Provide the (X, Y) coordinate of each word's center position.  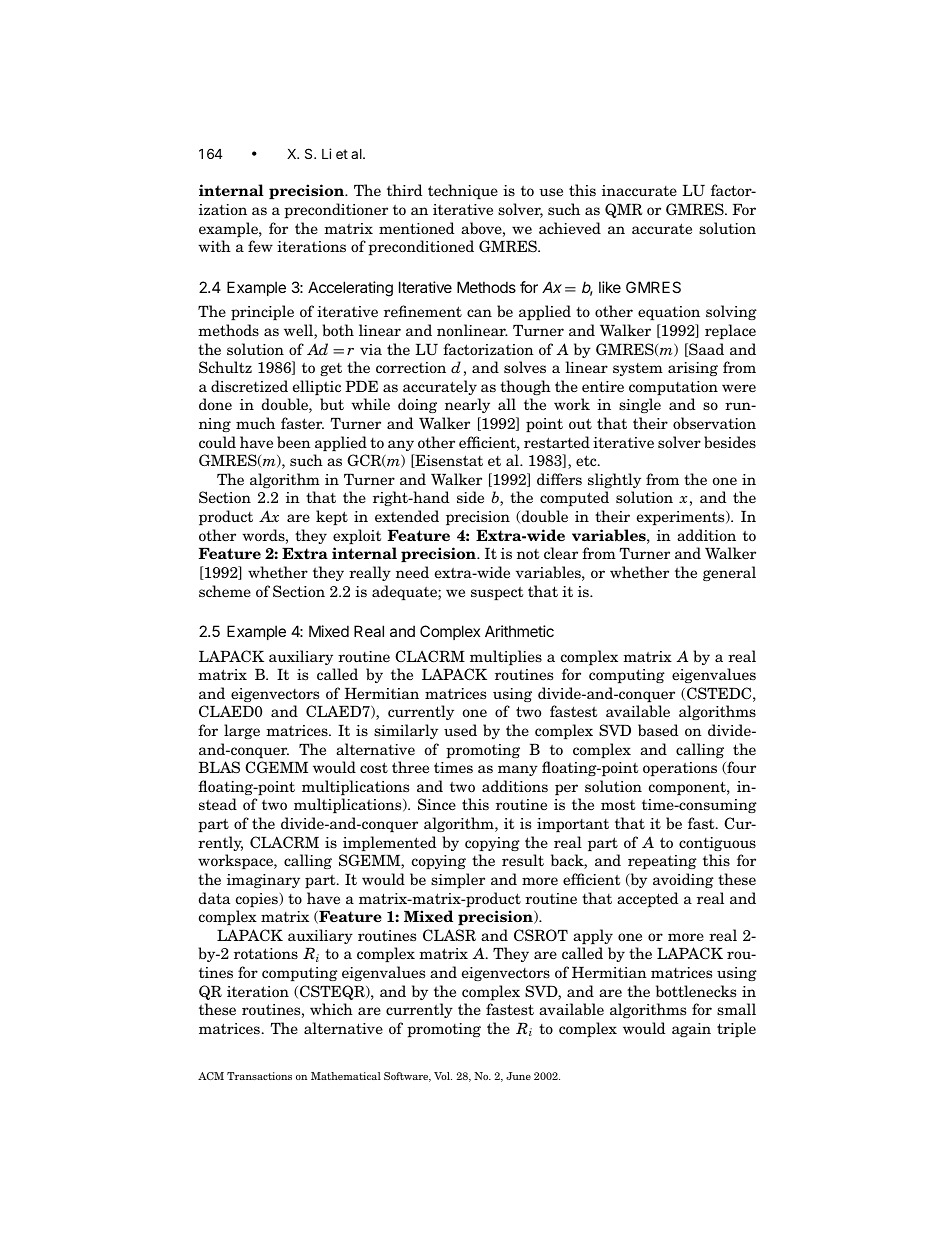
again (691, 1030)
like (610, 287)
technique (463, 191)
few (260, 246)
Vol (443, 1076)
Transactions (259, 1076)
